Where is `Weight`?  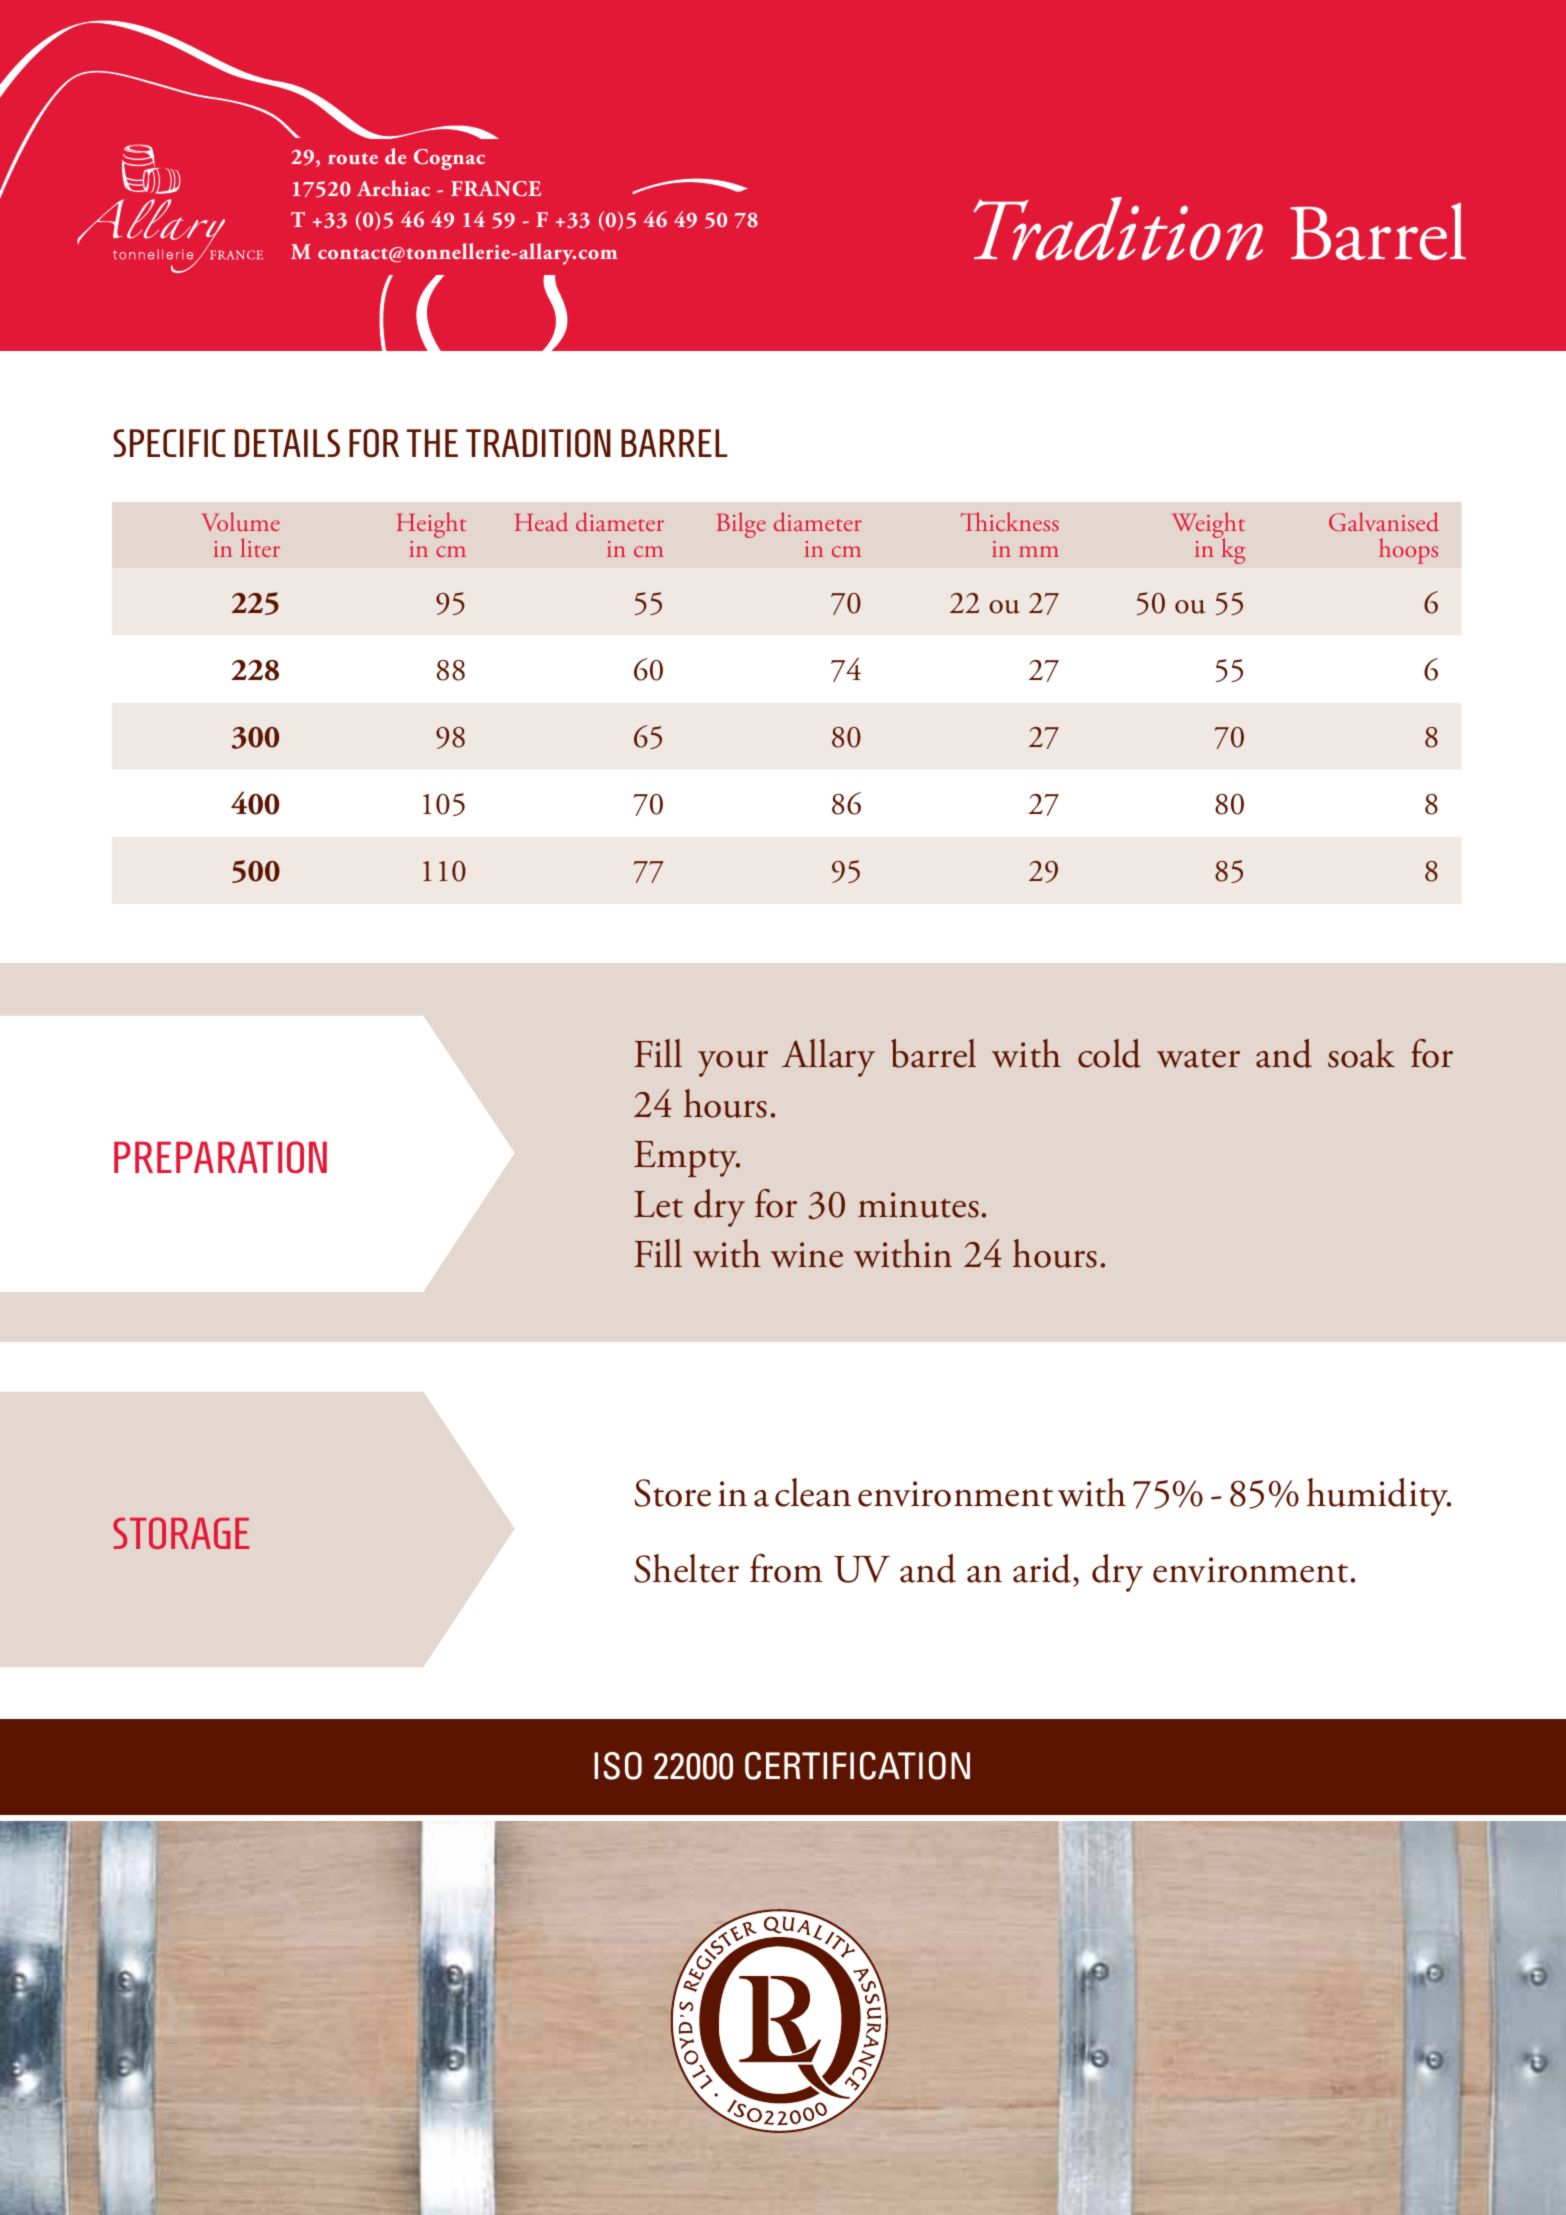 Weight is located at coordinates (1208, 526).
